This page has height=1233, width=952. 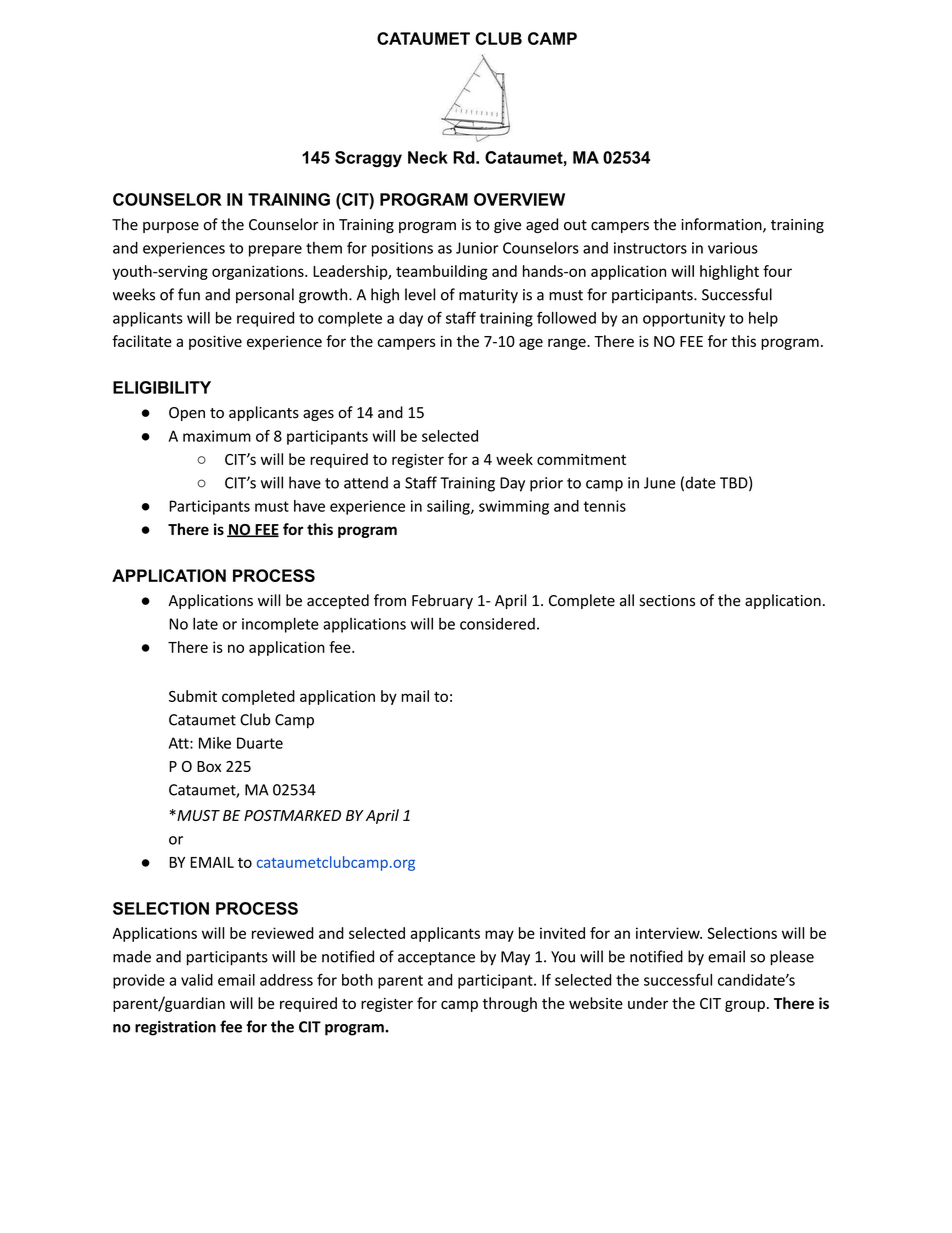 I want to click on Neck, so click(x=428, y=157).
